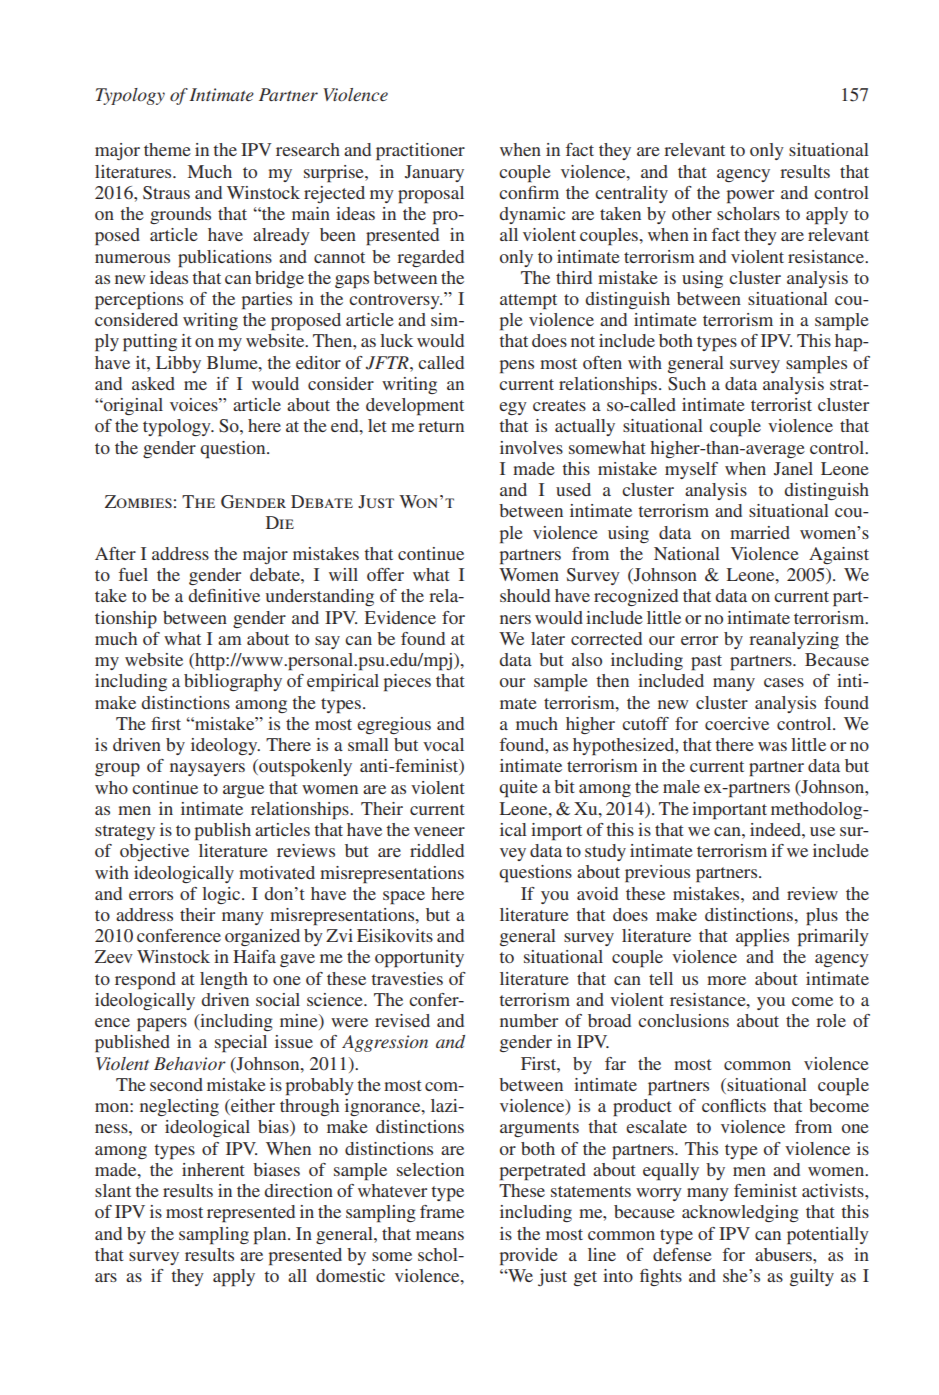  What do you see at coordinates (138, 501) in the page?
I see `Zombies` at bounding box center [138, 501].
